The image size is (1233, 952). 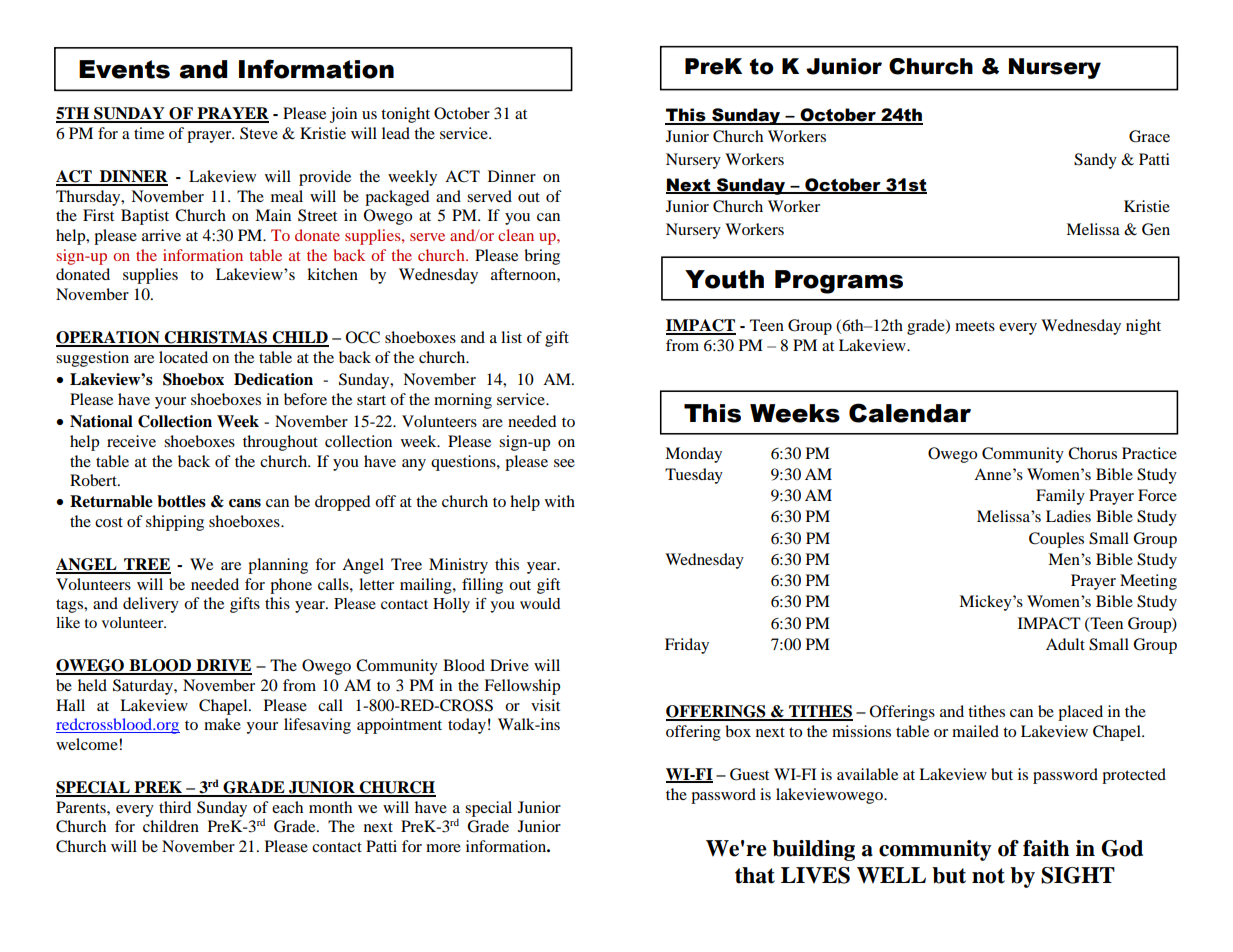 I want to click on Grace, so click(x=1149, y=136).
